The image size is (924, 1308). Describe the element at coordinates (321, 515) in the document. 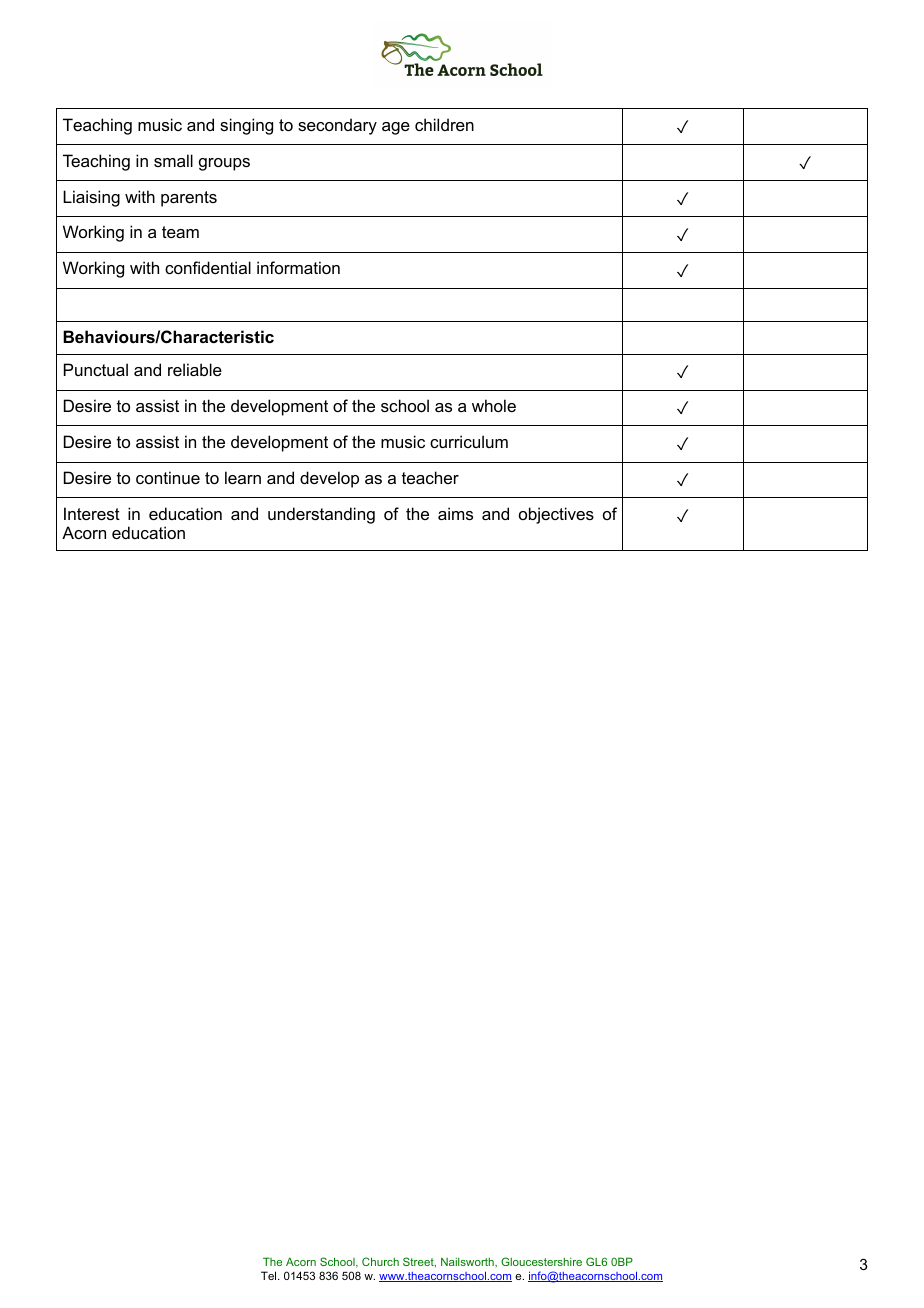

I see `understanding` at that location.
